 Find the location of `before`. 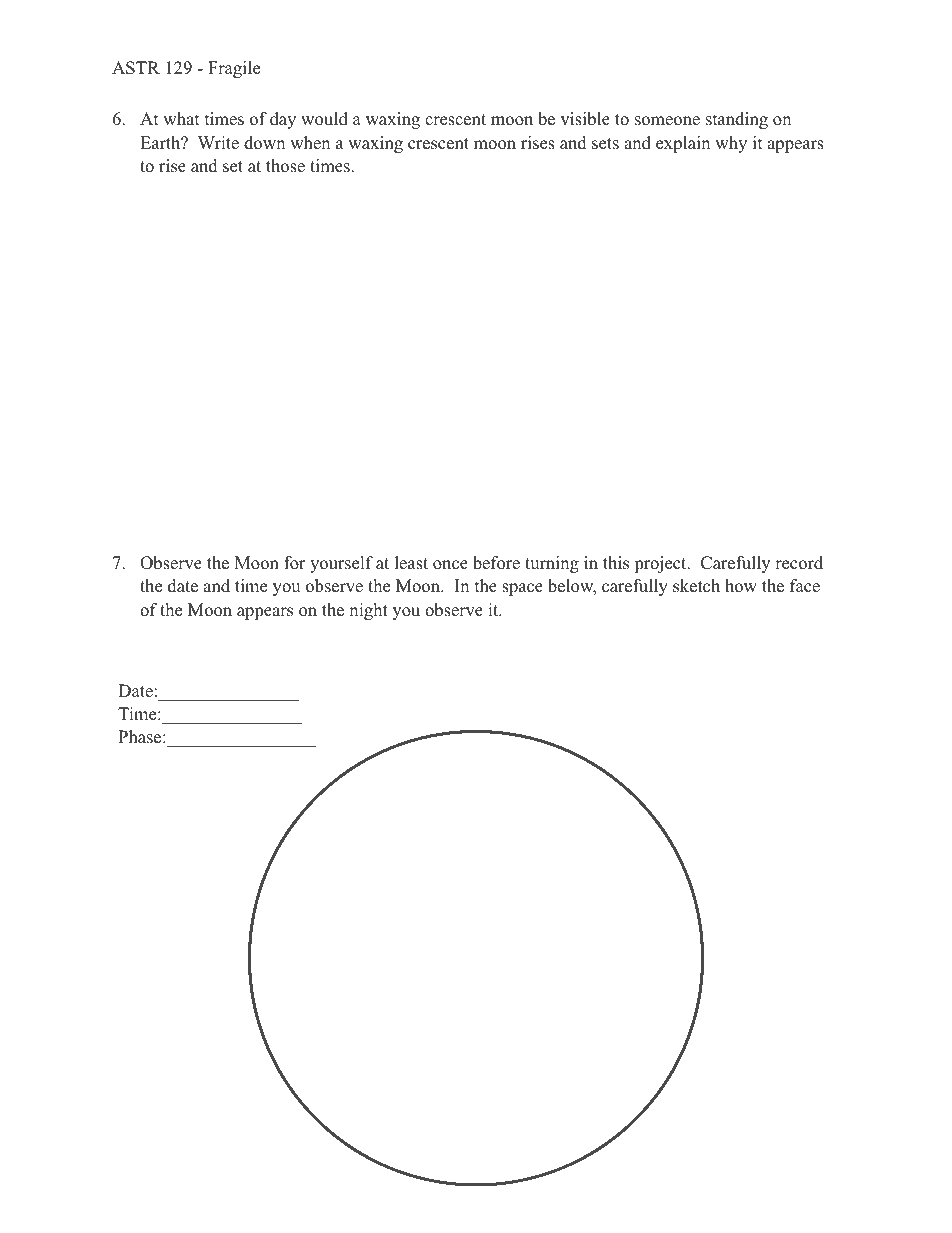

before is located at coordinates (496, 563).
